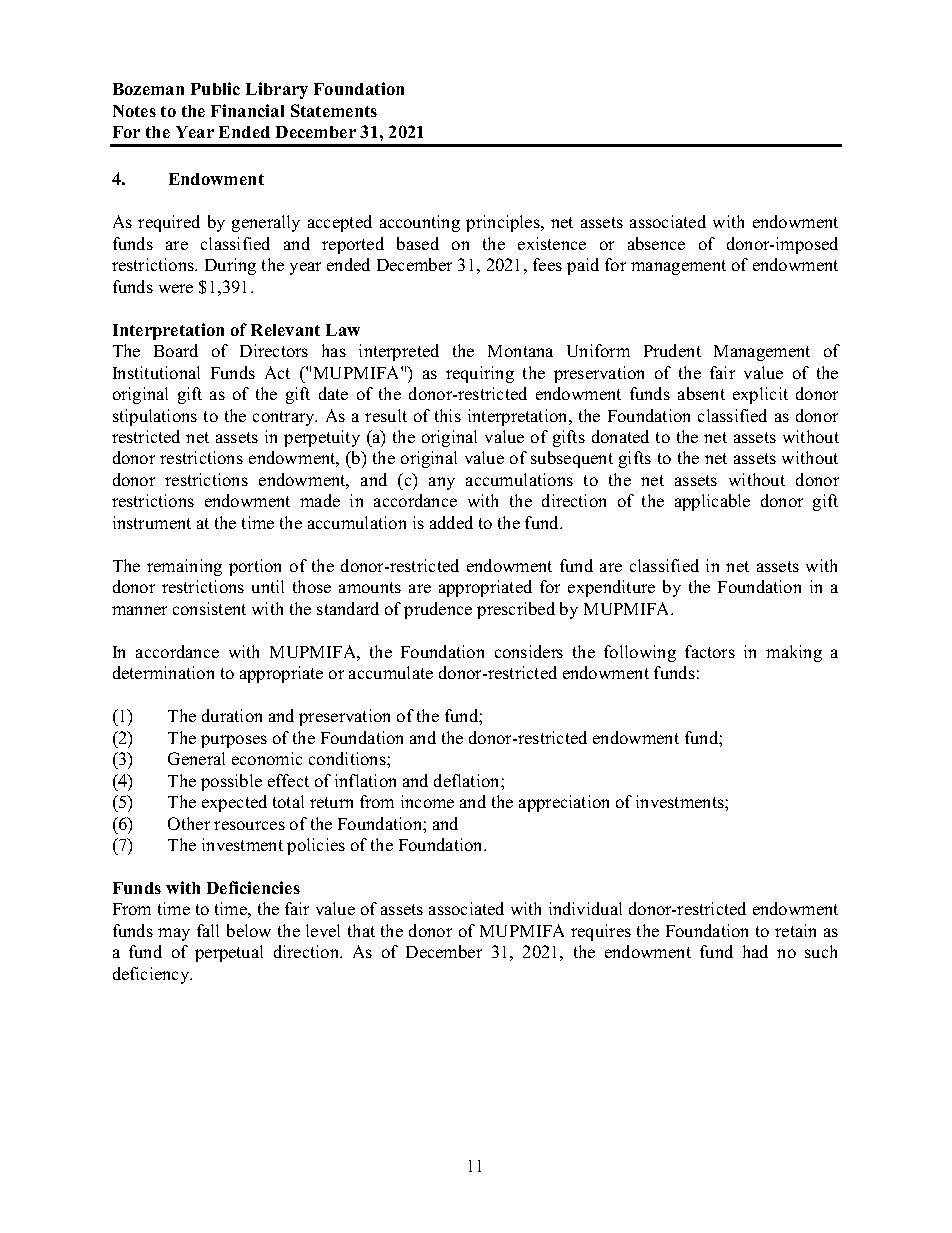 This screenshot has height=1233, width=952. What do you see at coordinates (656, 243) in the screenshot?
I see `absence` at bounding box center [656, 243].
